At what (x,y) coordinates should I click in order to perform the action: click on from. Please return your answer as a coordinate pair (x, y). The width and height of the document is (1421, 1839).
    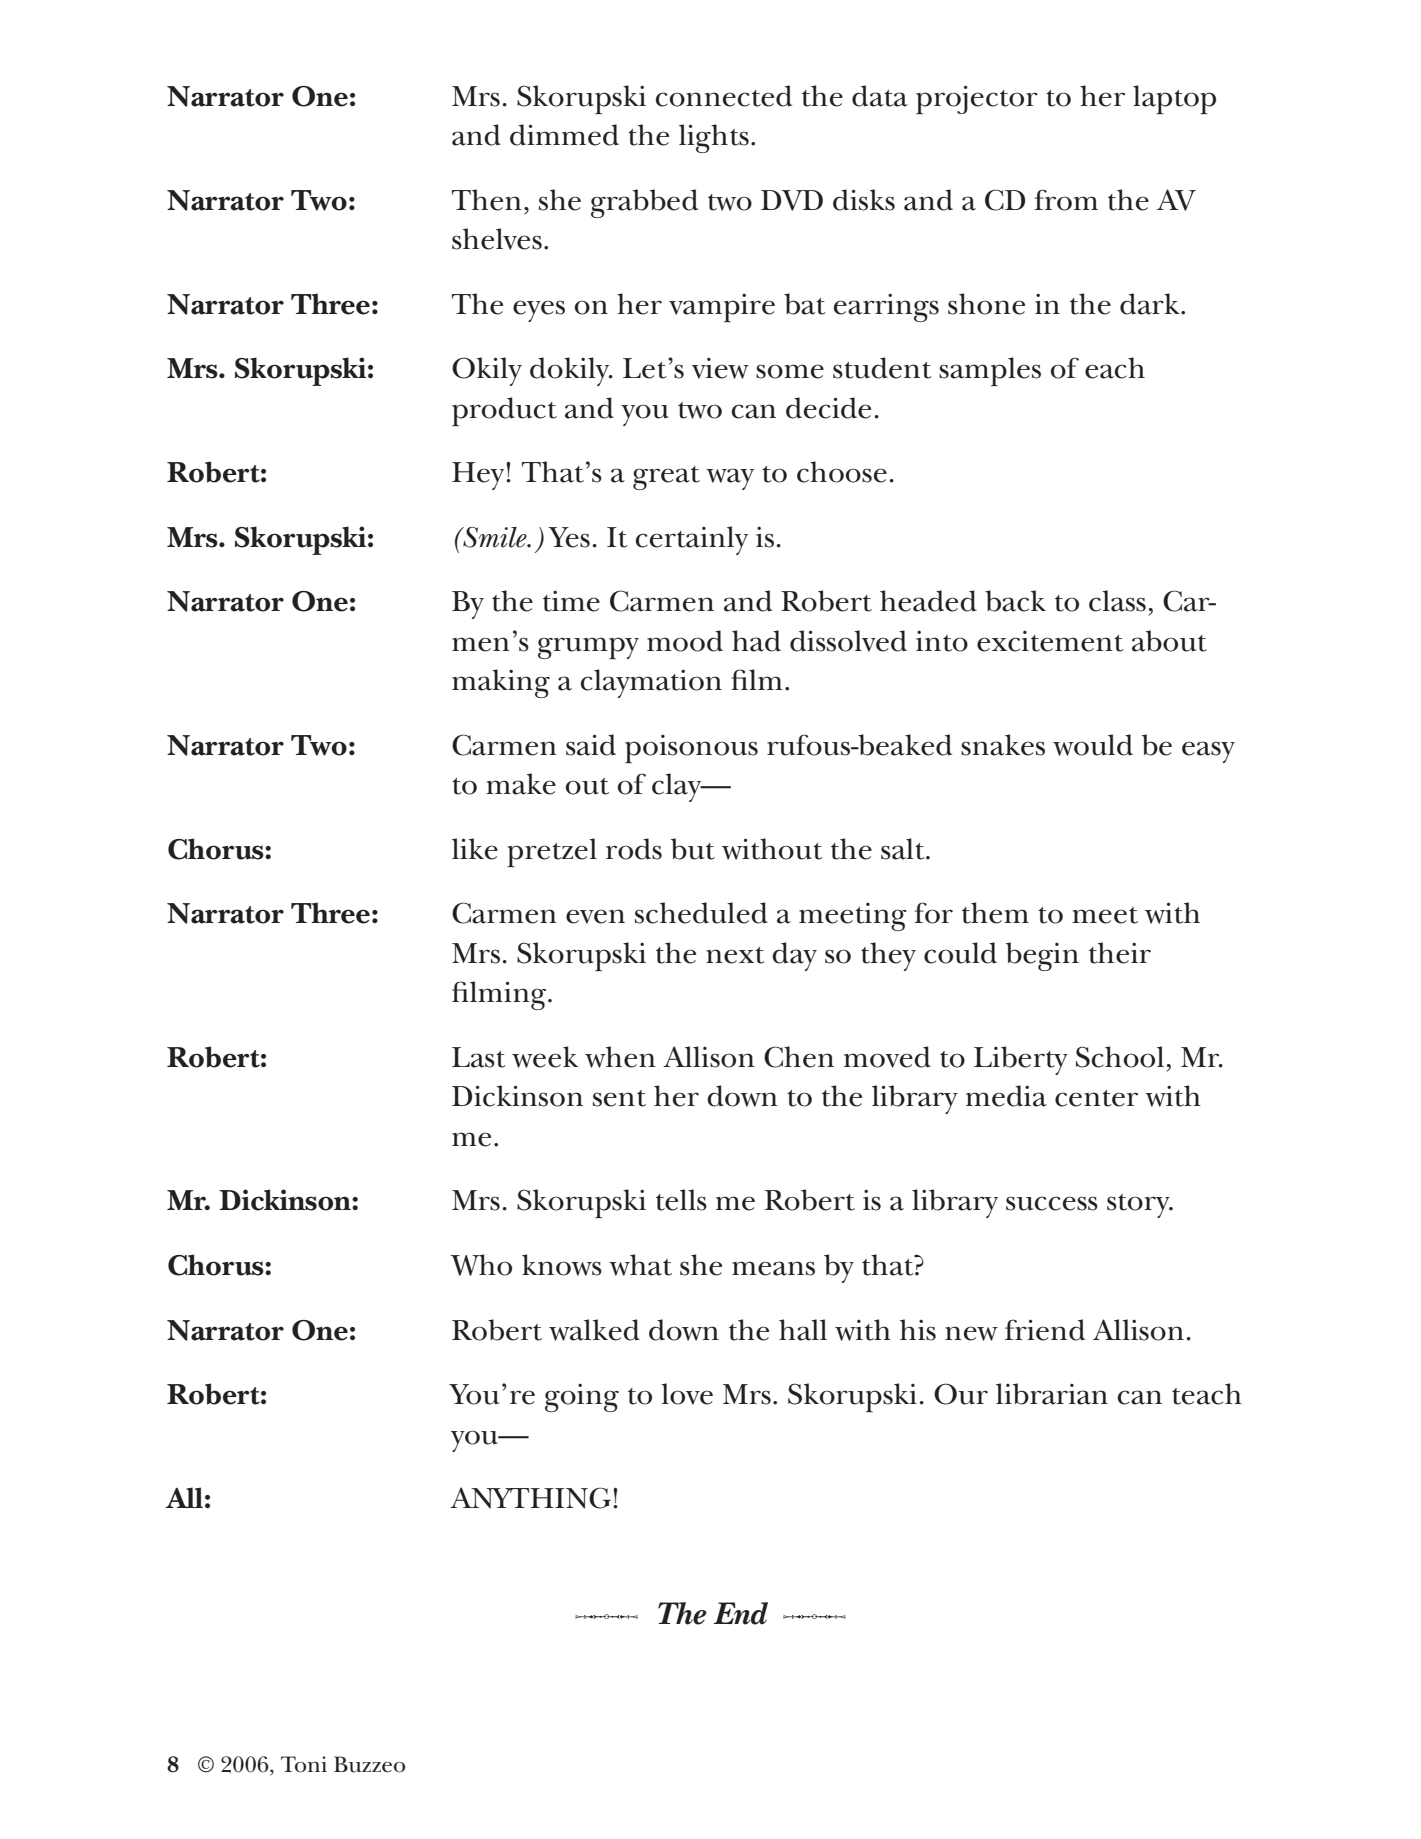
    Looking at the image, I should click on (1066, 200).
